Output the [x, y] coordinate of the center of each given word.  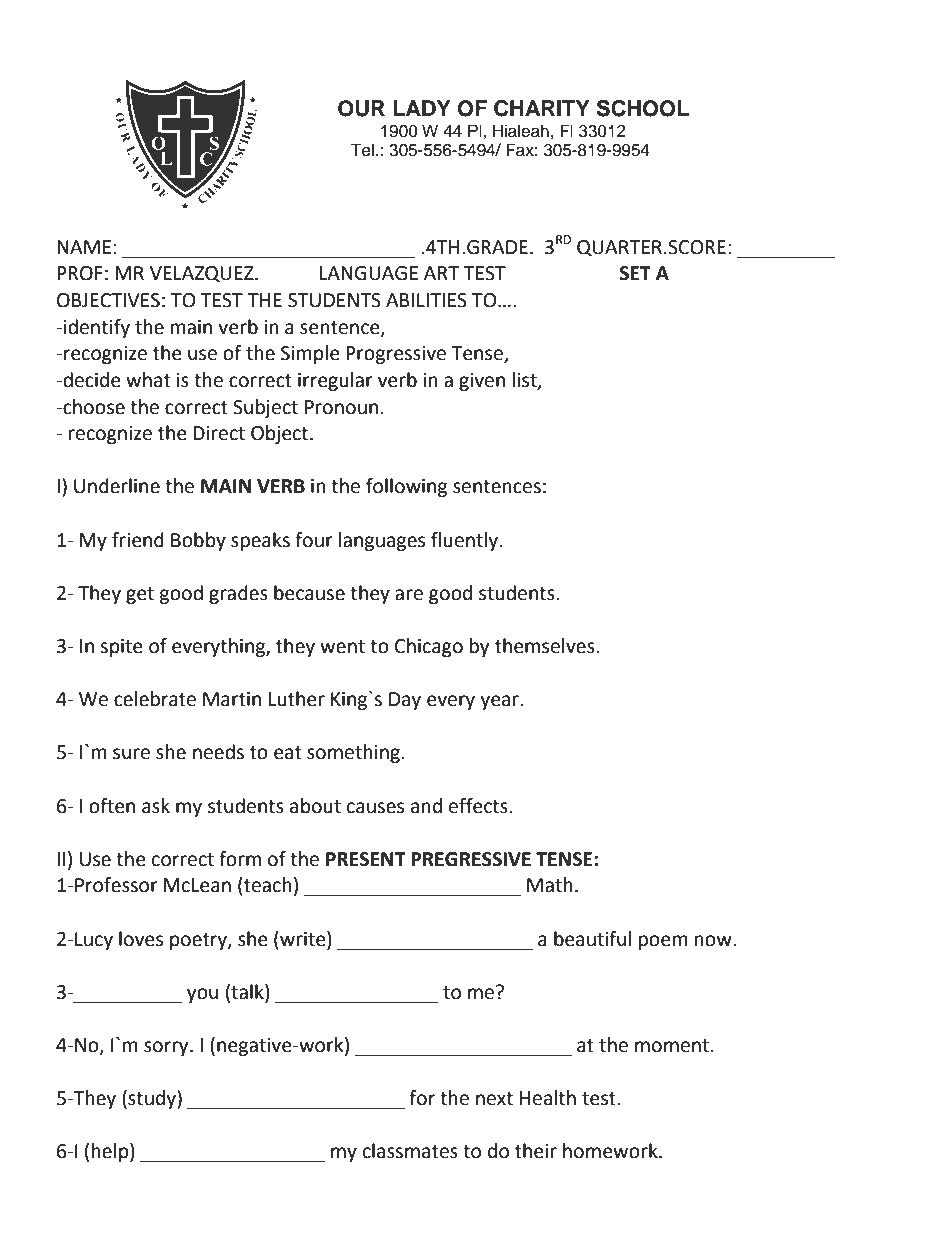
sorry [167, 1048]
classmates [410, 1151]
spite [121, 648]
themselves [546, 646]
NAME [84, 247]
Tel [362, 150]
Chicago [429, 647]
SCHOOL [643, 108]
